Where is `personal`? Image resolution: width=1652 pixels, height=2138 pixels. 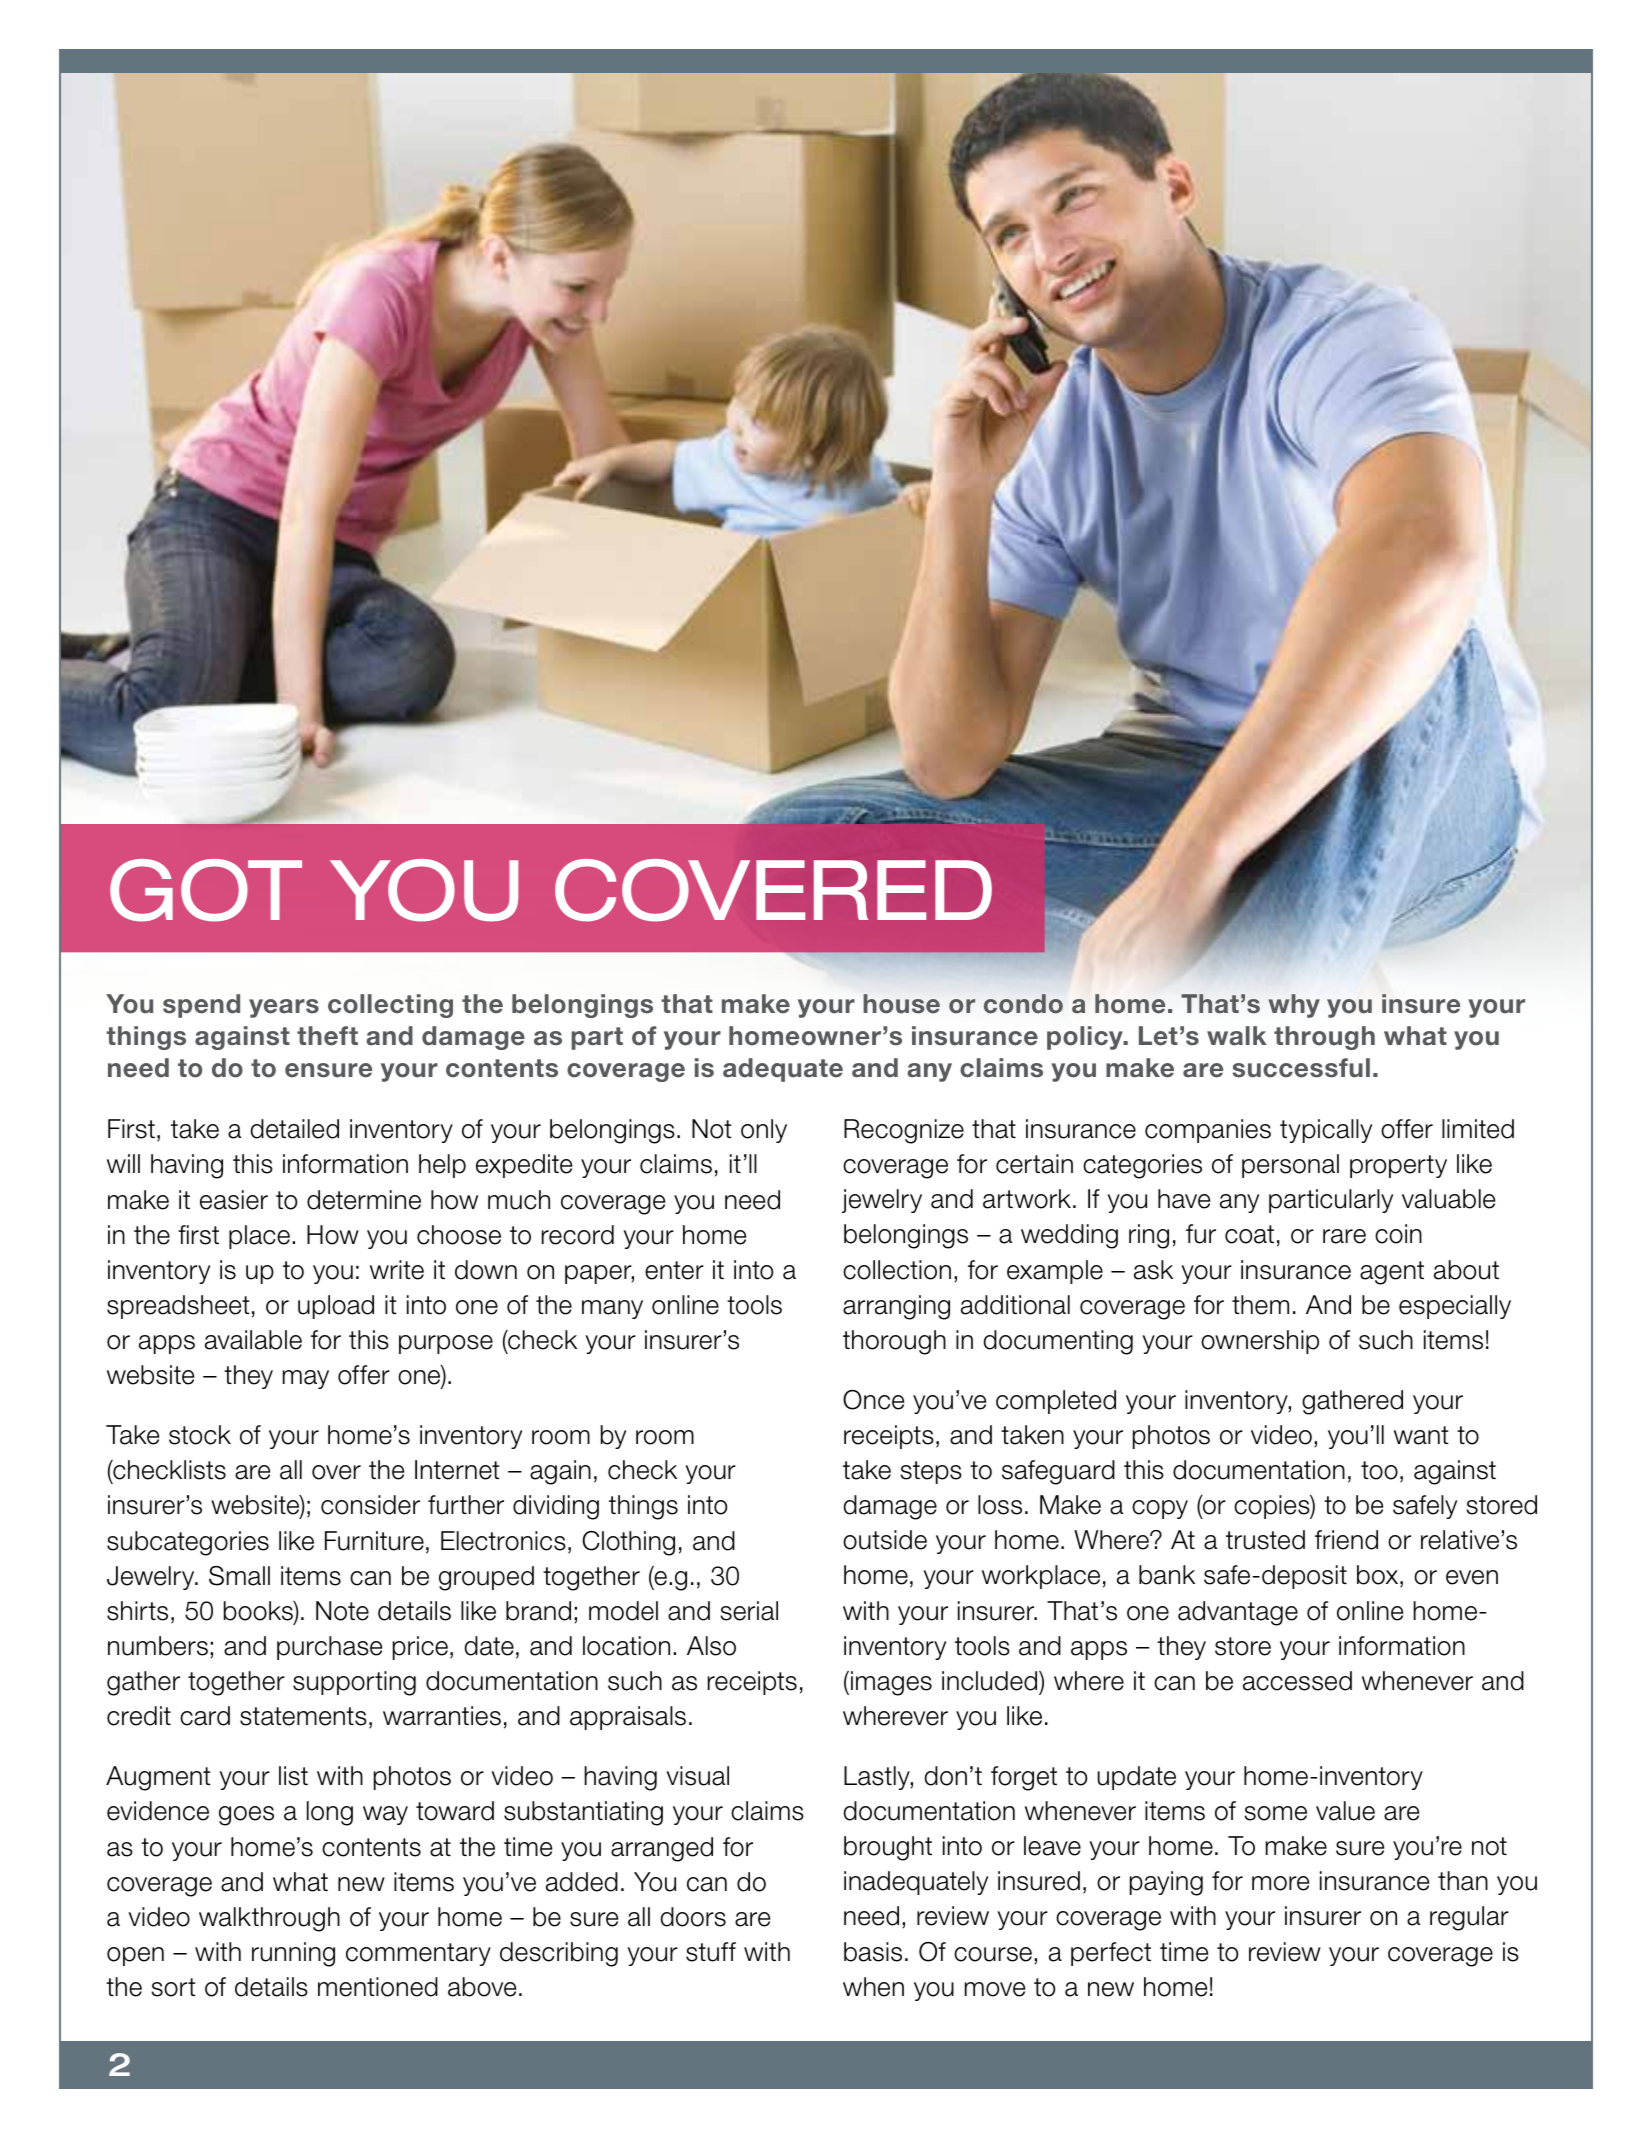 personal is located at coordinates (1290, 1166).
